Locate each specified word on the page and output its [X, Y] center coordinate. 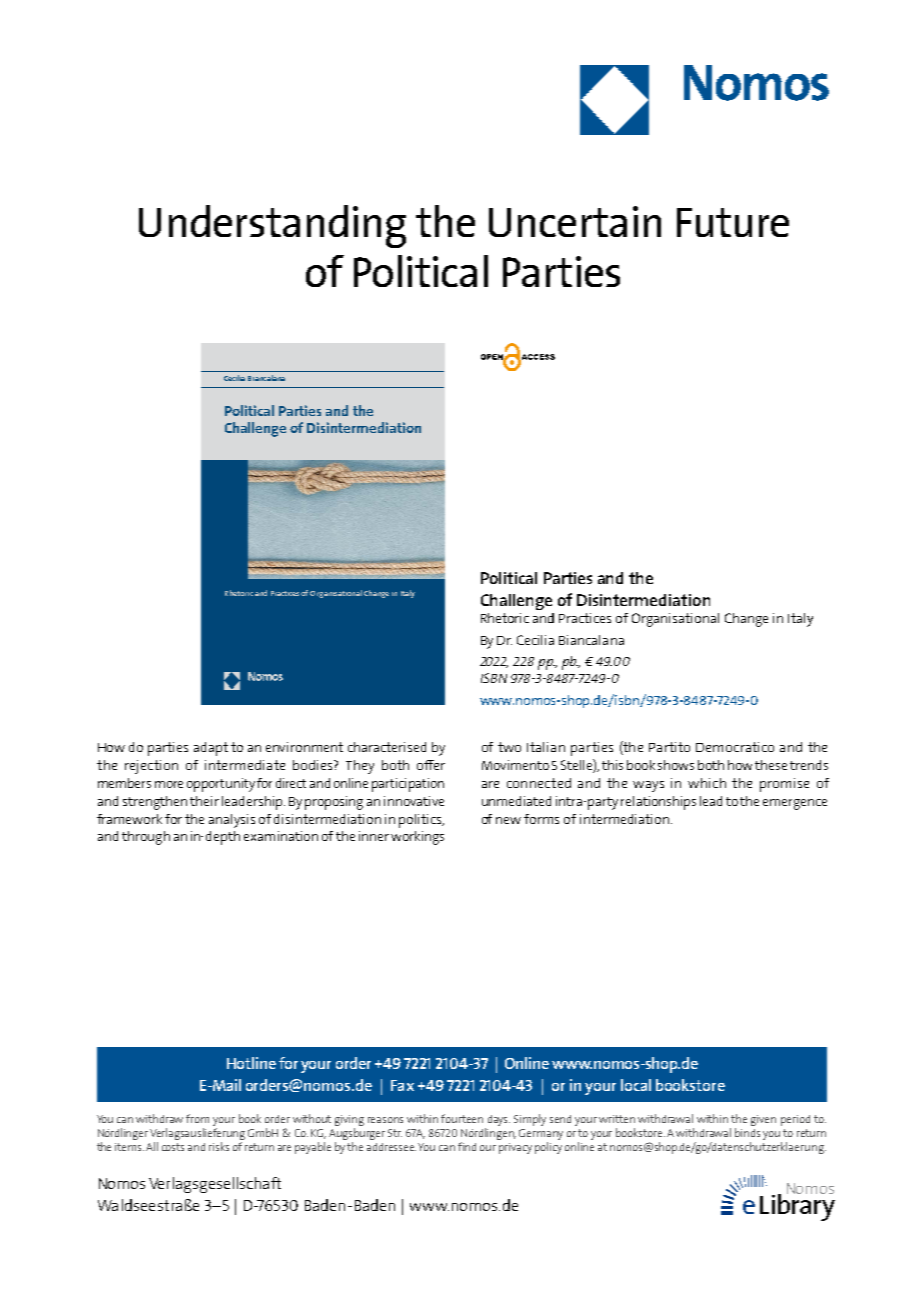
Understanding [272, 226]
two [509, 747]
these [771, 765]
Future [733, 222]
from [197, 1118]
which [707, 783]
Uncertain [575, 221]
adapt [211, 749]
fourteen [462, 1118]
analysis [232, 821]
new [508, 820]
